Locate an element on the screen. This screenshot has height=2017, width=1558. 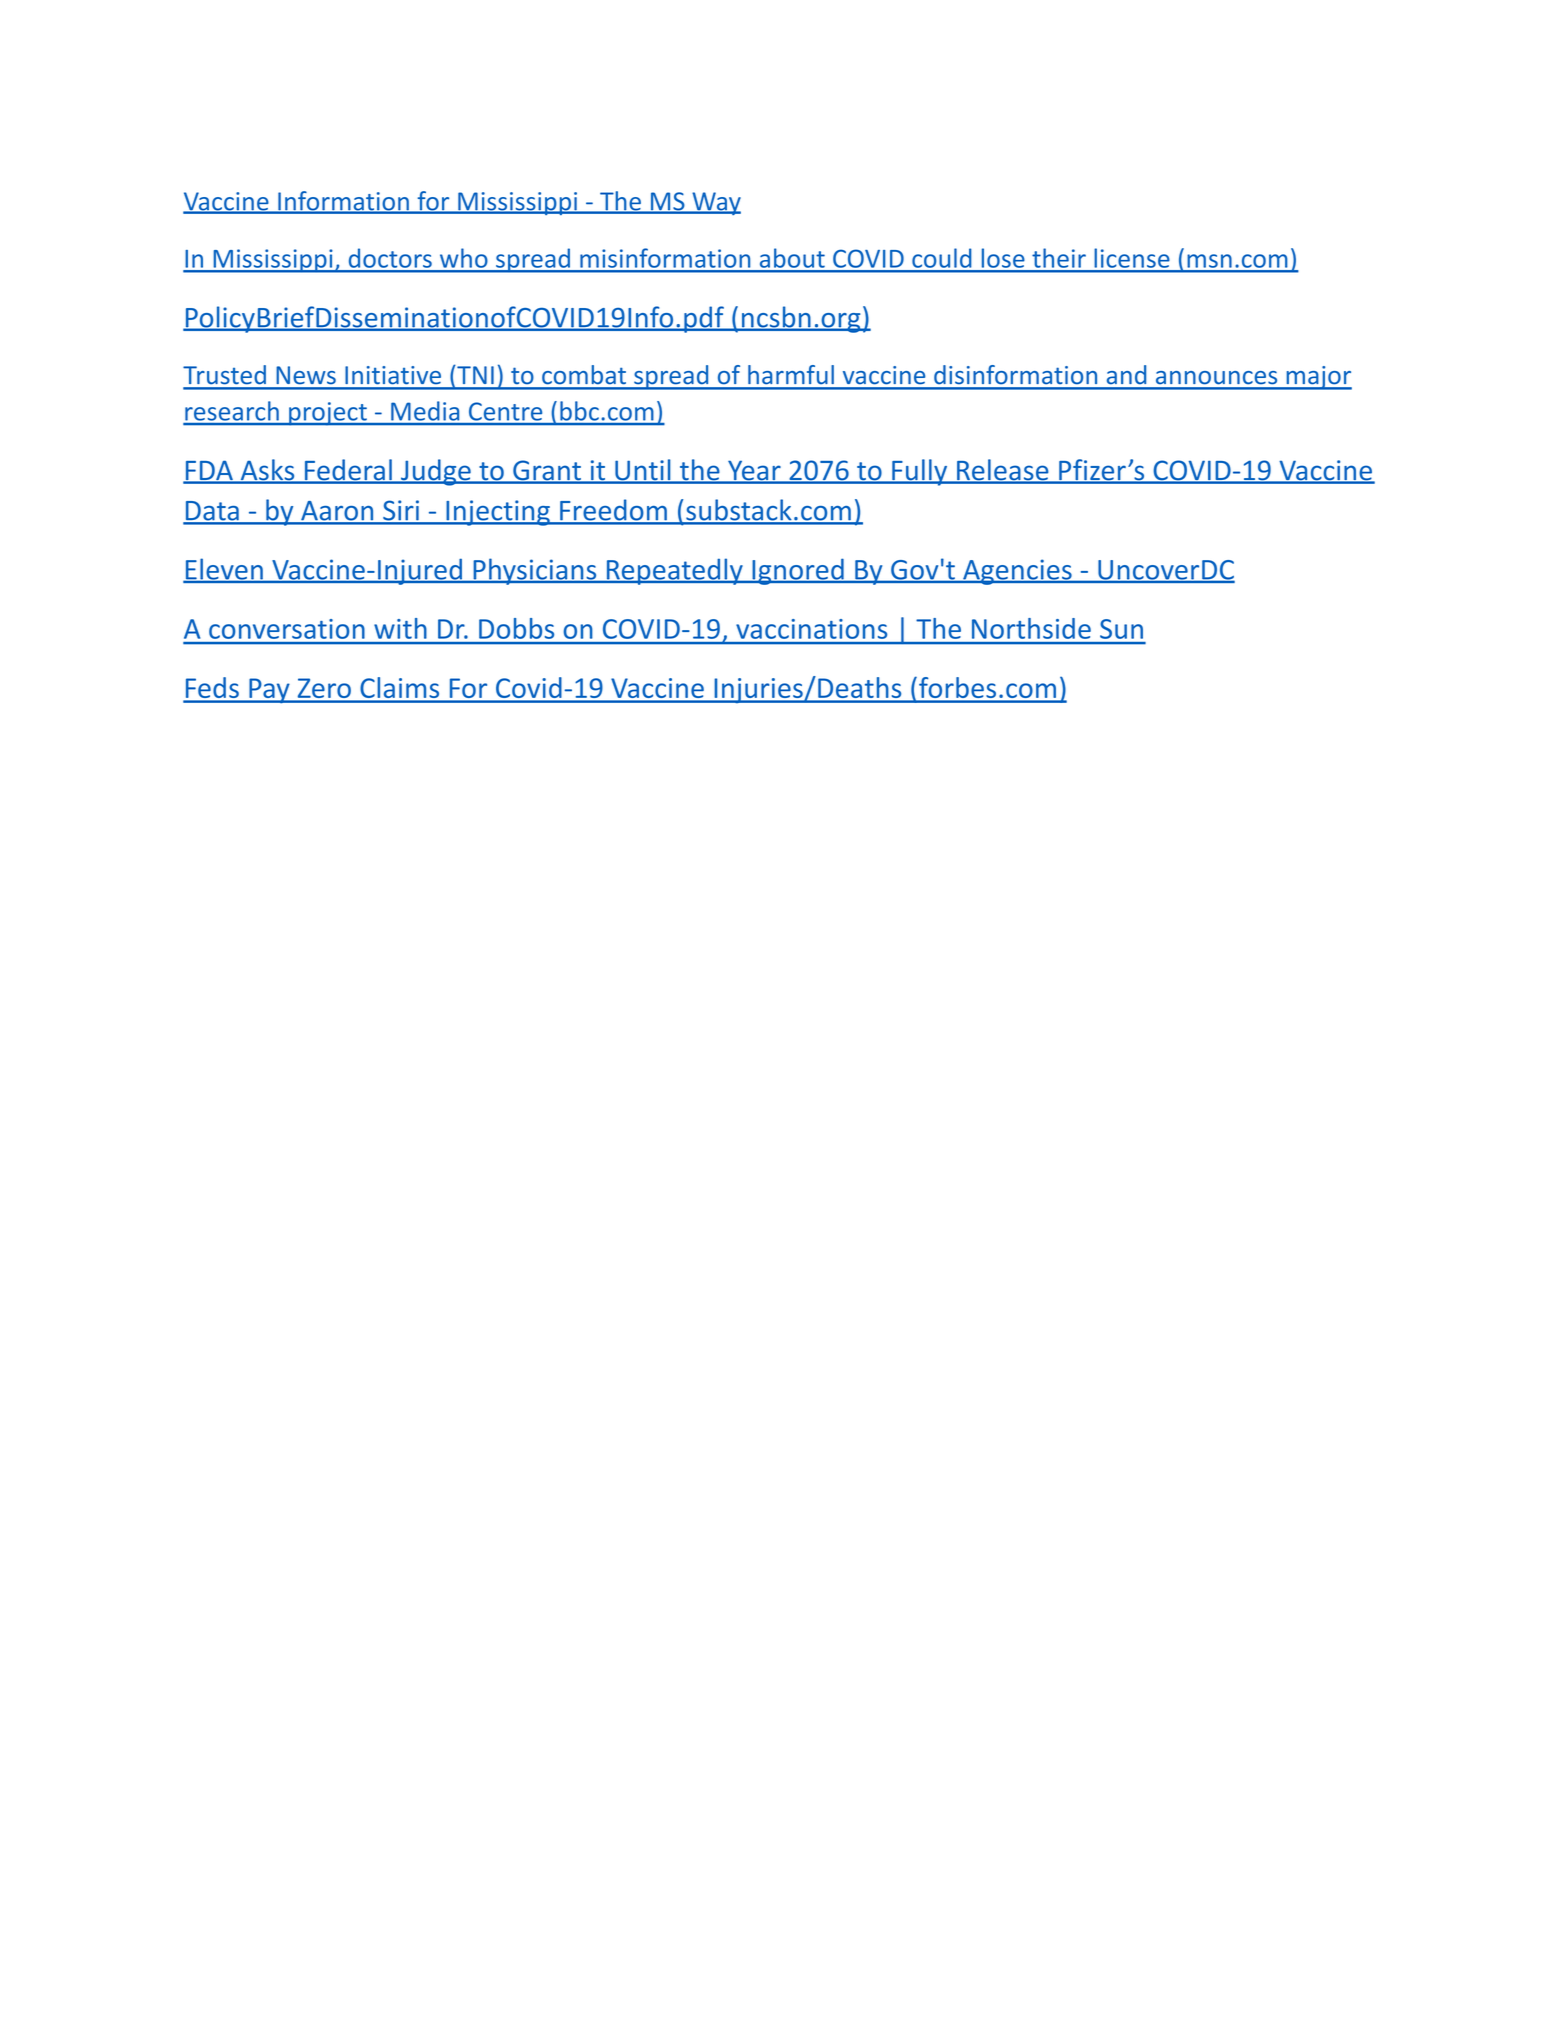
Federal is located at coordinates (348, 471).
